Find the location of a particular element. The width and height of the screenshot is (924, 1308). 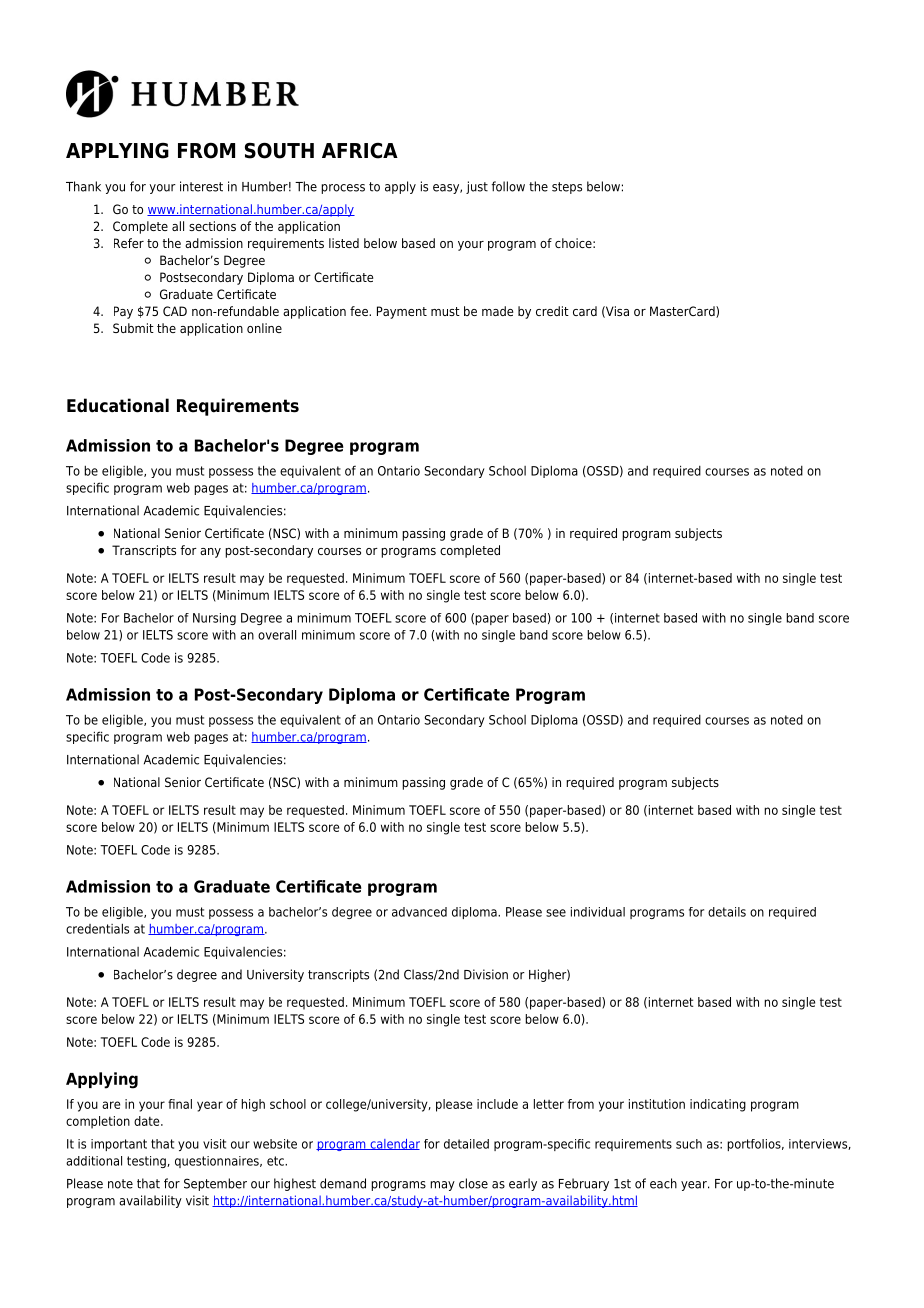

Nursing is located at coordinates (214, 619).
